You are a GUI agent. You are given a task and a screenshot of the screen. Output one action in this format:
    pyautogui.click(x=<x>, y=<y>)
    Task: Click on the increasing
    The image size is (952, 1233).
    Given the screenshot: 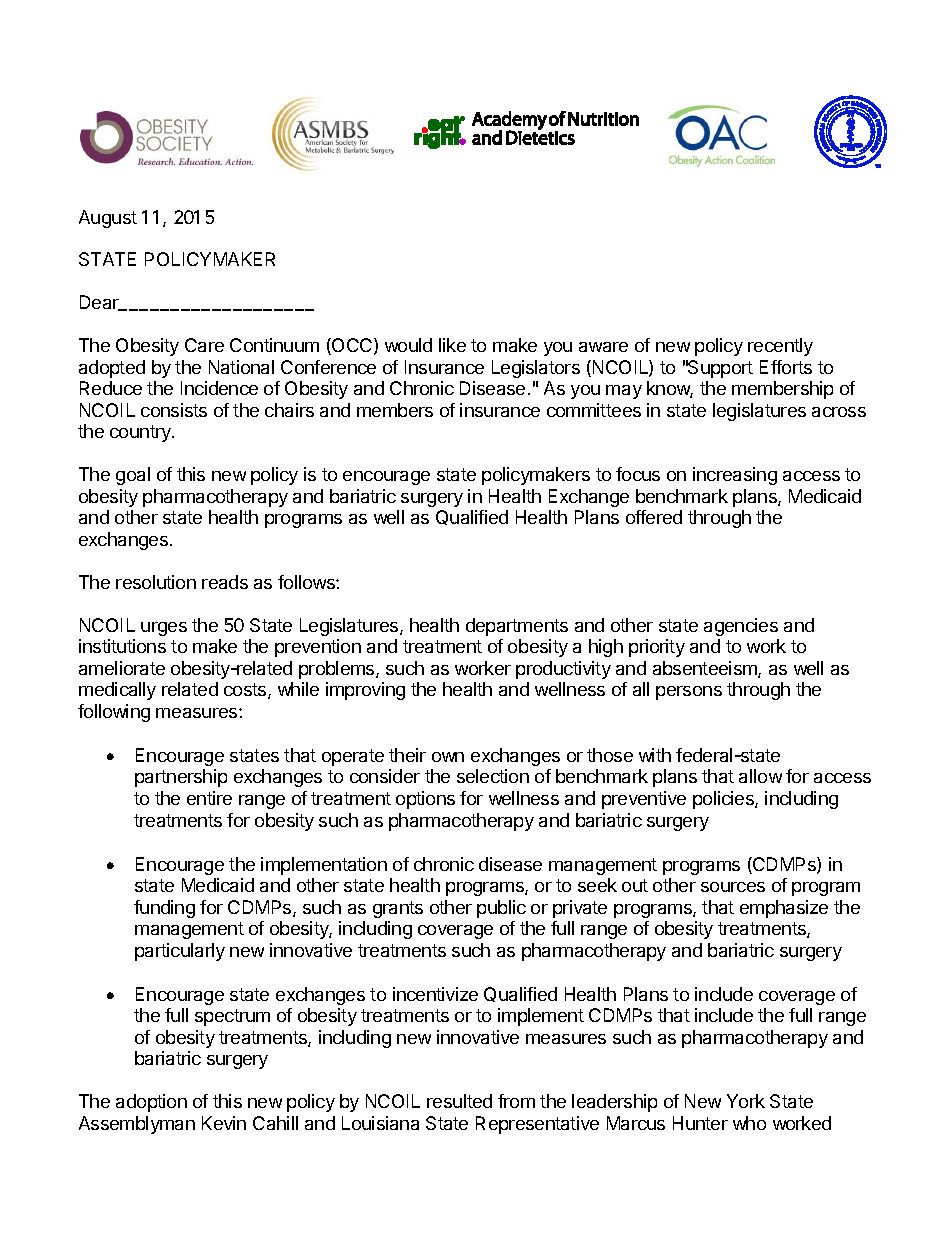 What is the action you would take?
    pyautogui.click(x=735, y=476)
